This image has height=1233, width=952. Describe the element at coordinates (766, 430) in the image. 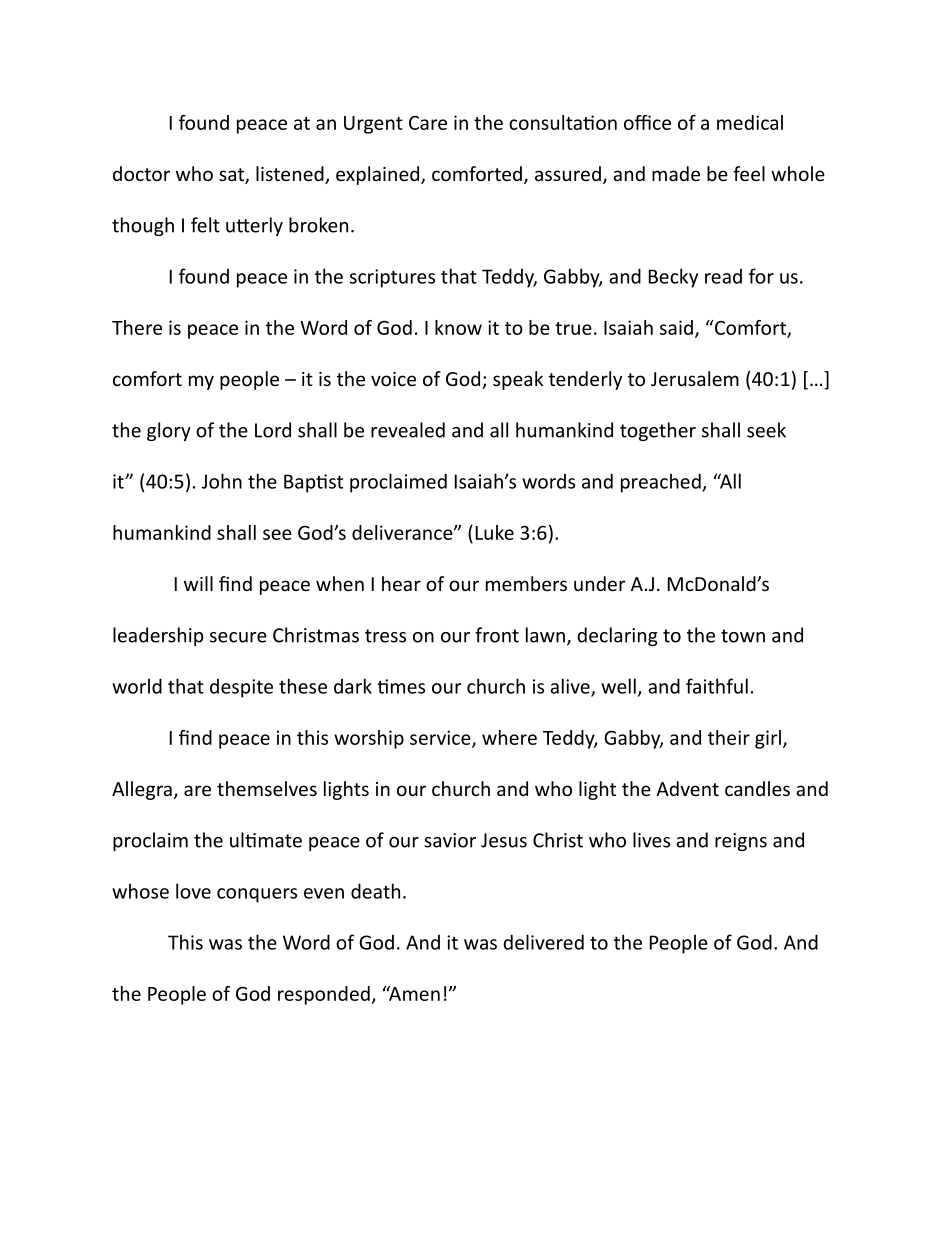

I see `seek` at that location.
